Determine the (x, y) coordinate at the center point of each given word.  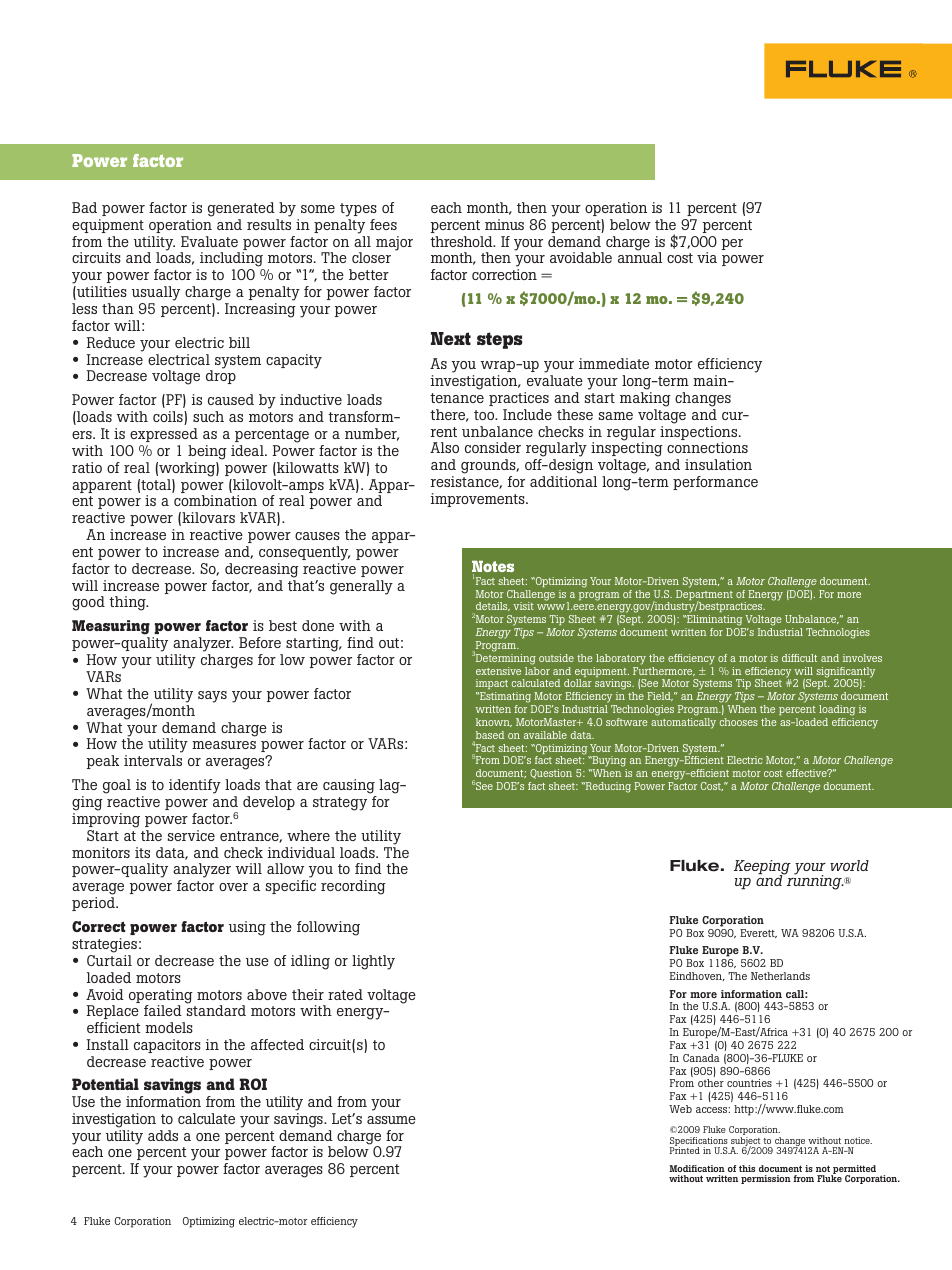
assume (391, 1120)
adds (163, 1135)
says (212, 697)
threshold (462, 241)
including (231, 261)
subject (747, 1143)
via (707, 257)
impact (492, 686)
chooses (739, 722)
